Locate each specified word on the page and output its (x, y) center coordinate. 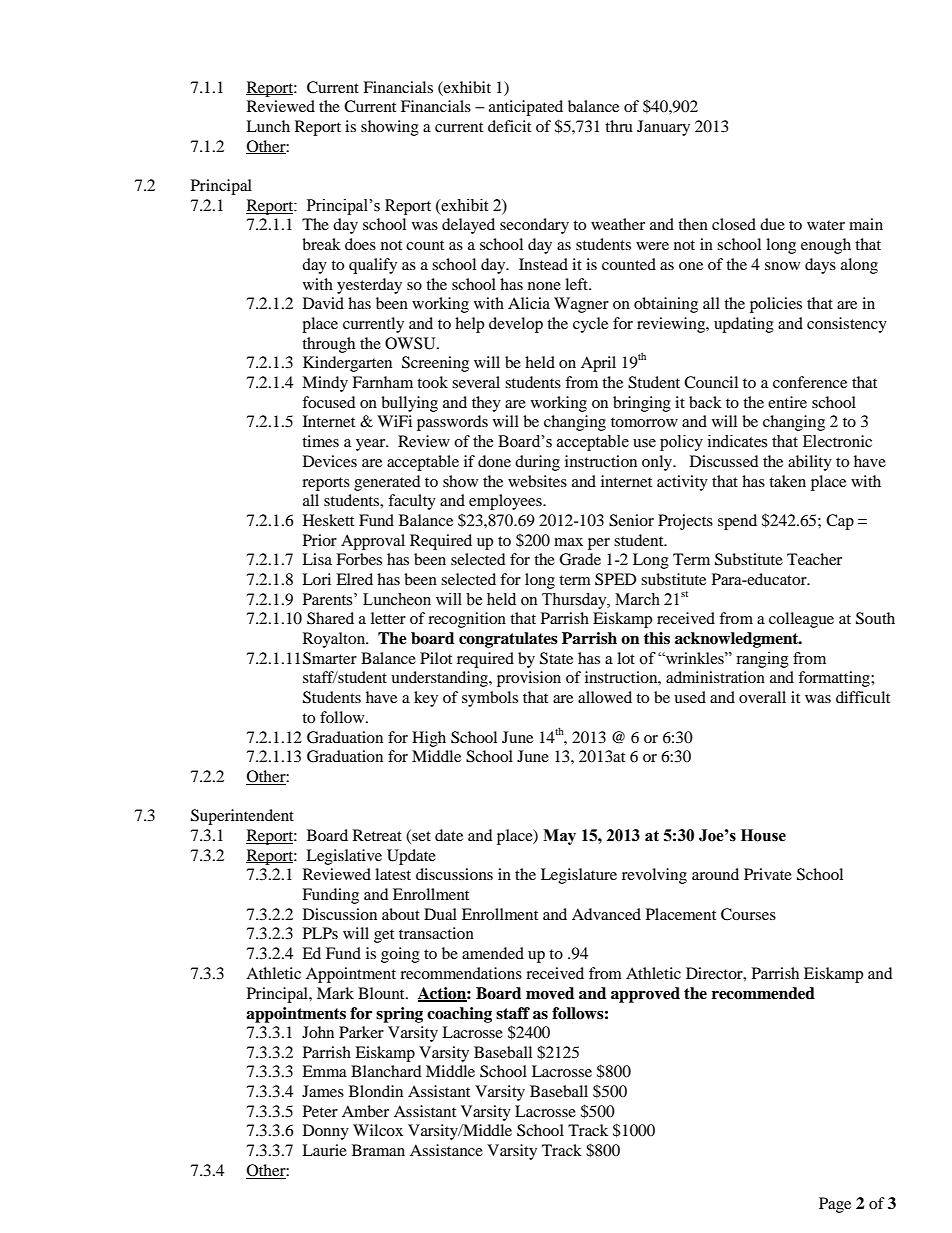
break (321, 244)
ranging (762, 660)
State (556, 658)
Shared (330, 618)
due (772, 224)
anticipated (526, 108)
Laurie (324, 1150)
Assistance (446, 1150)
